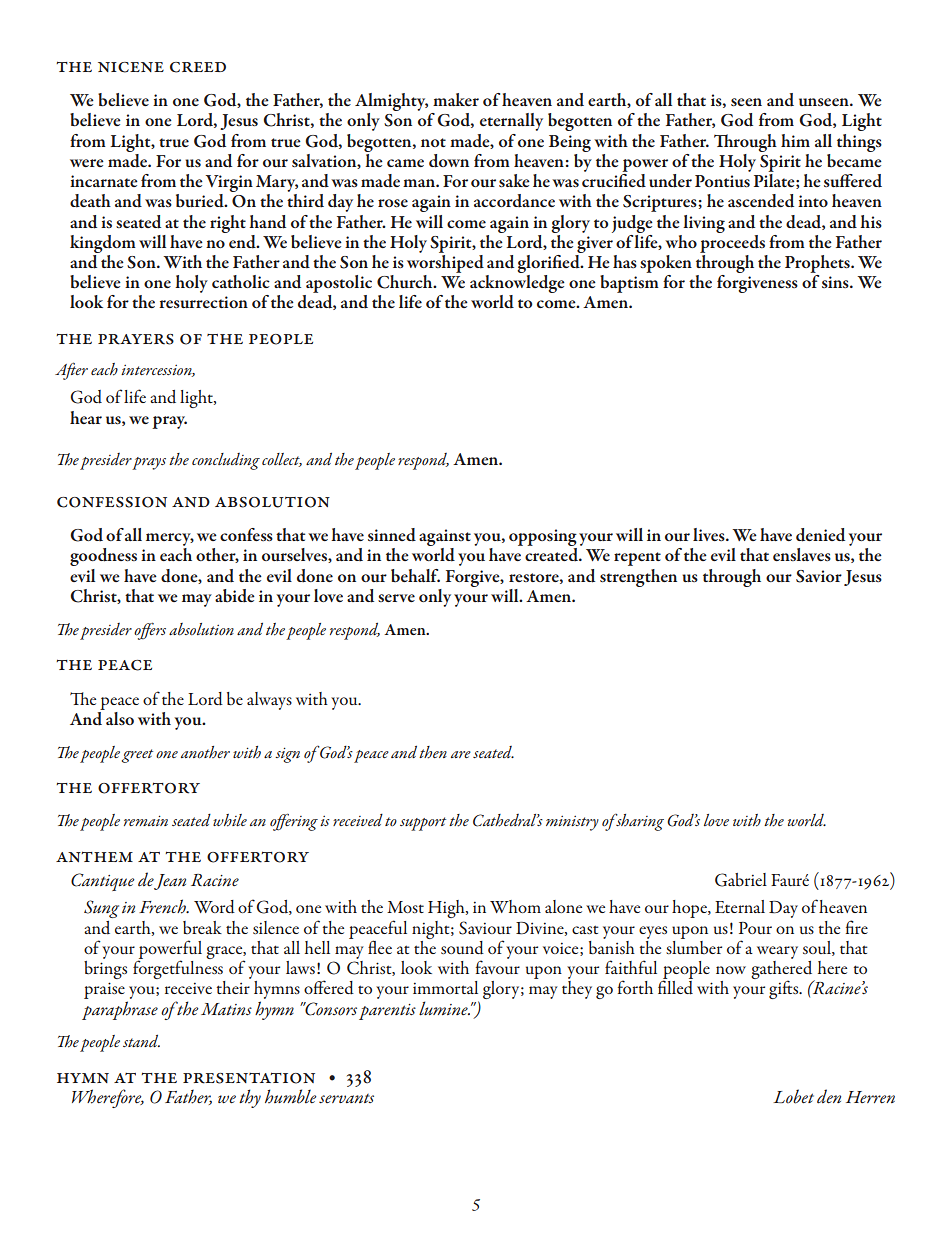 This screenshot has height=1233, width=952. What do you see at coordinates (820, 535) in the screenshot?
I see `denied` at bounding box center [820, 535].
